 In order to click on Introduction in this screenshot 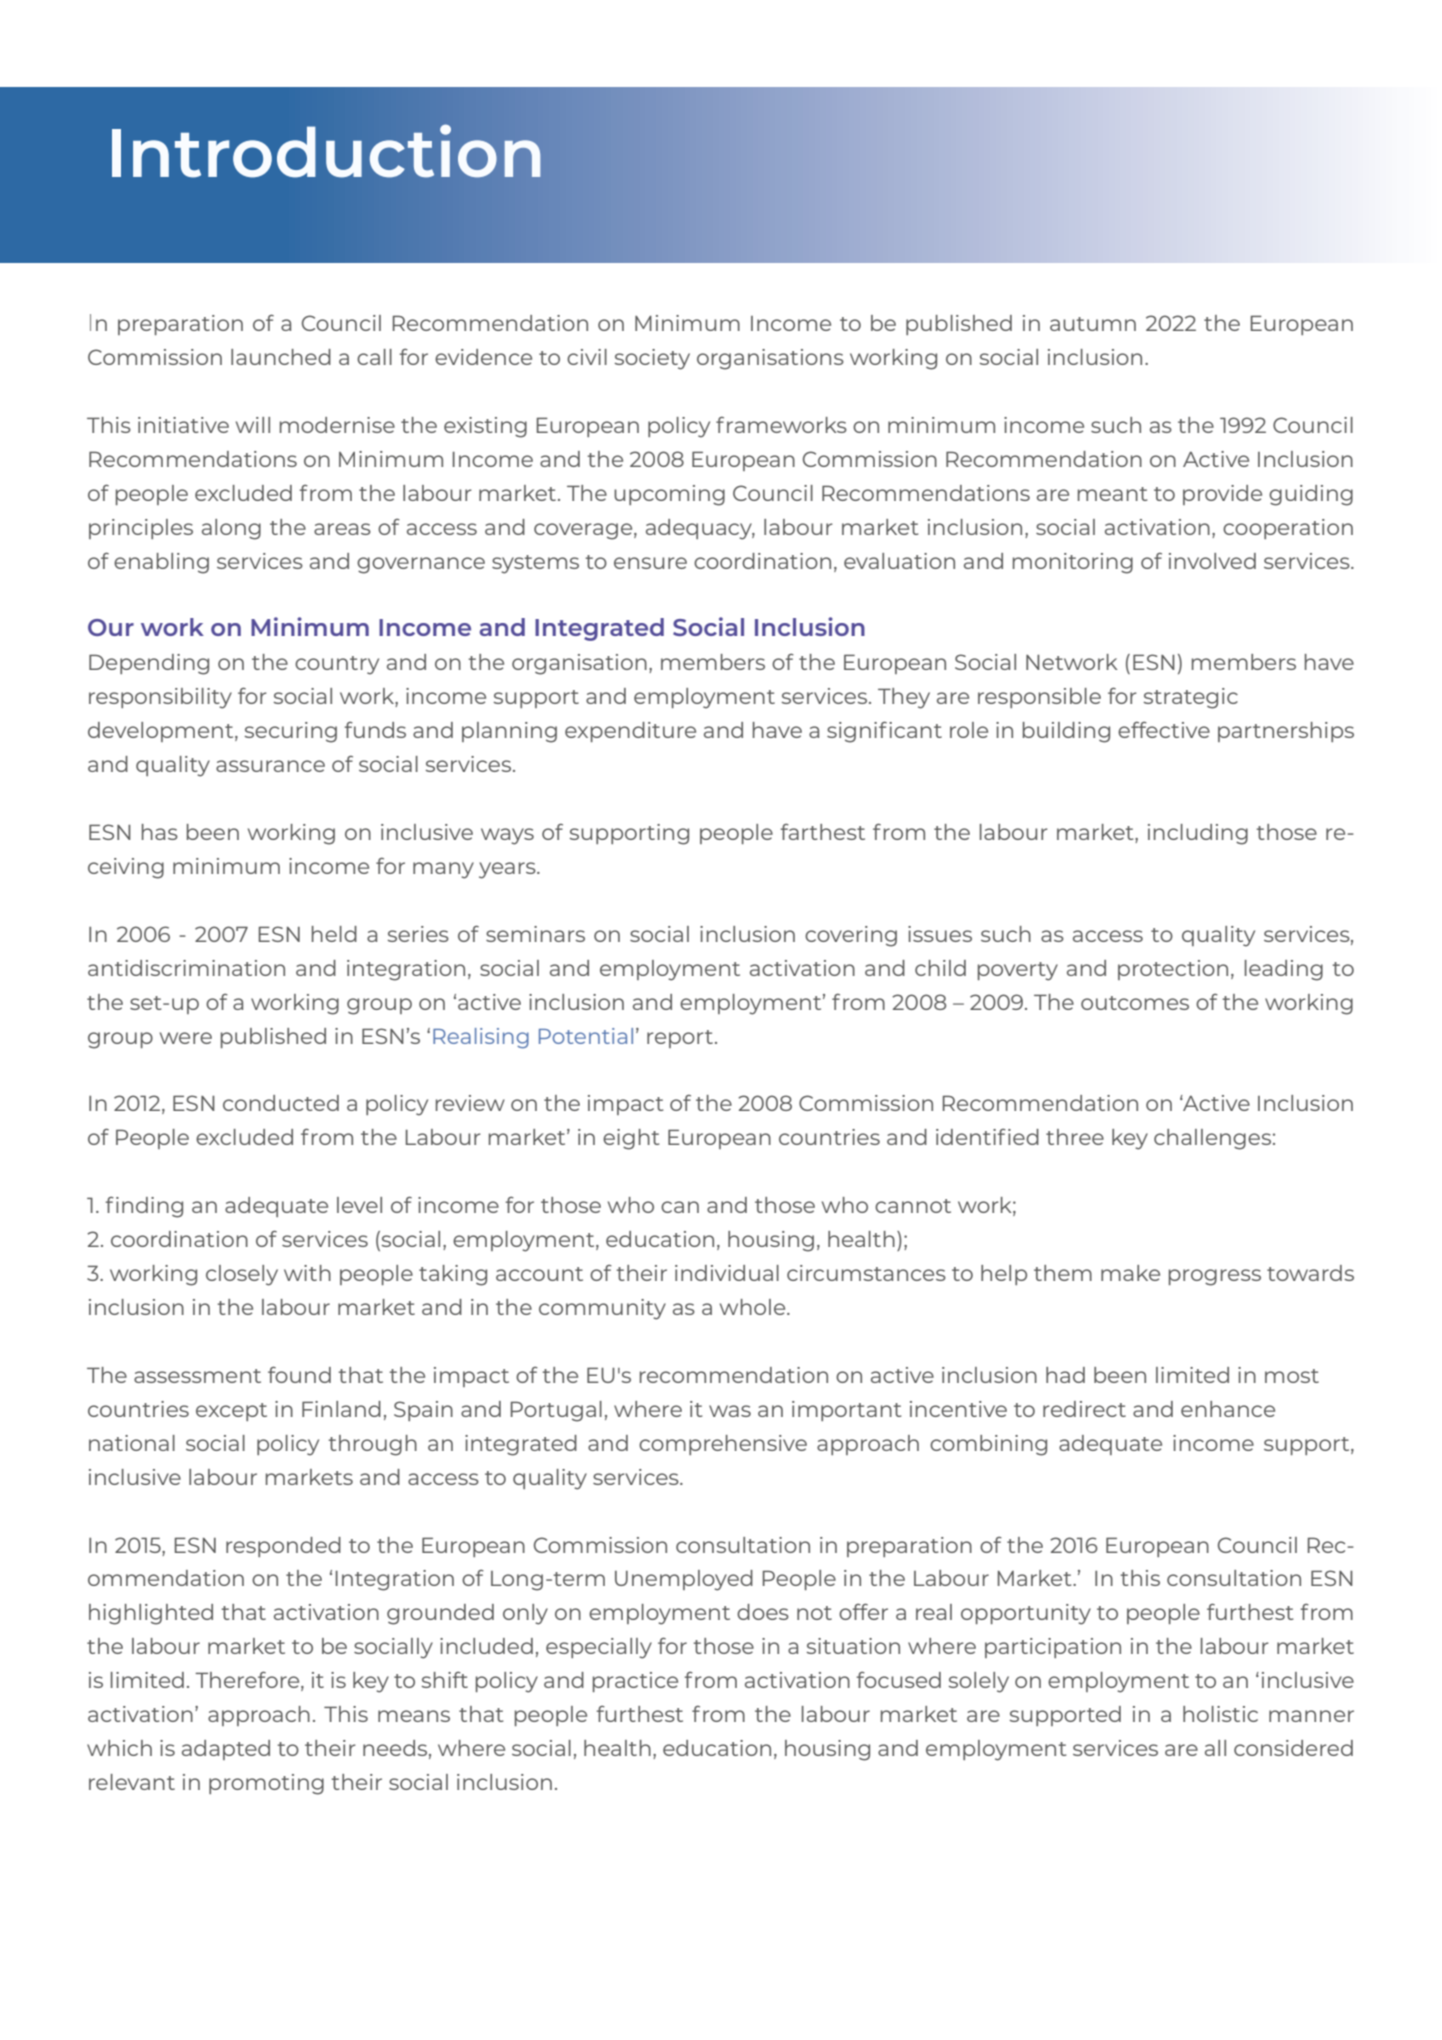, I will do `click(326, 151)`.
